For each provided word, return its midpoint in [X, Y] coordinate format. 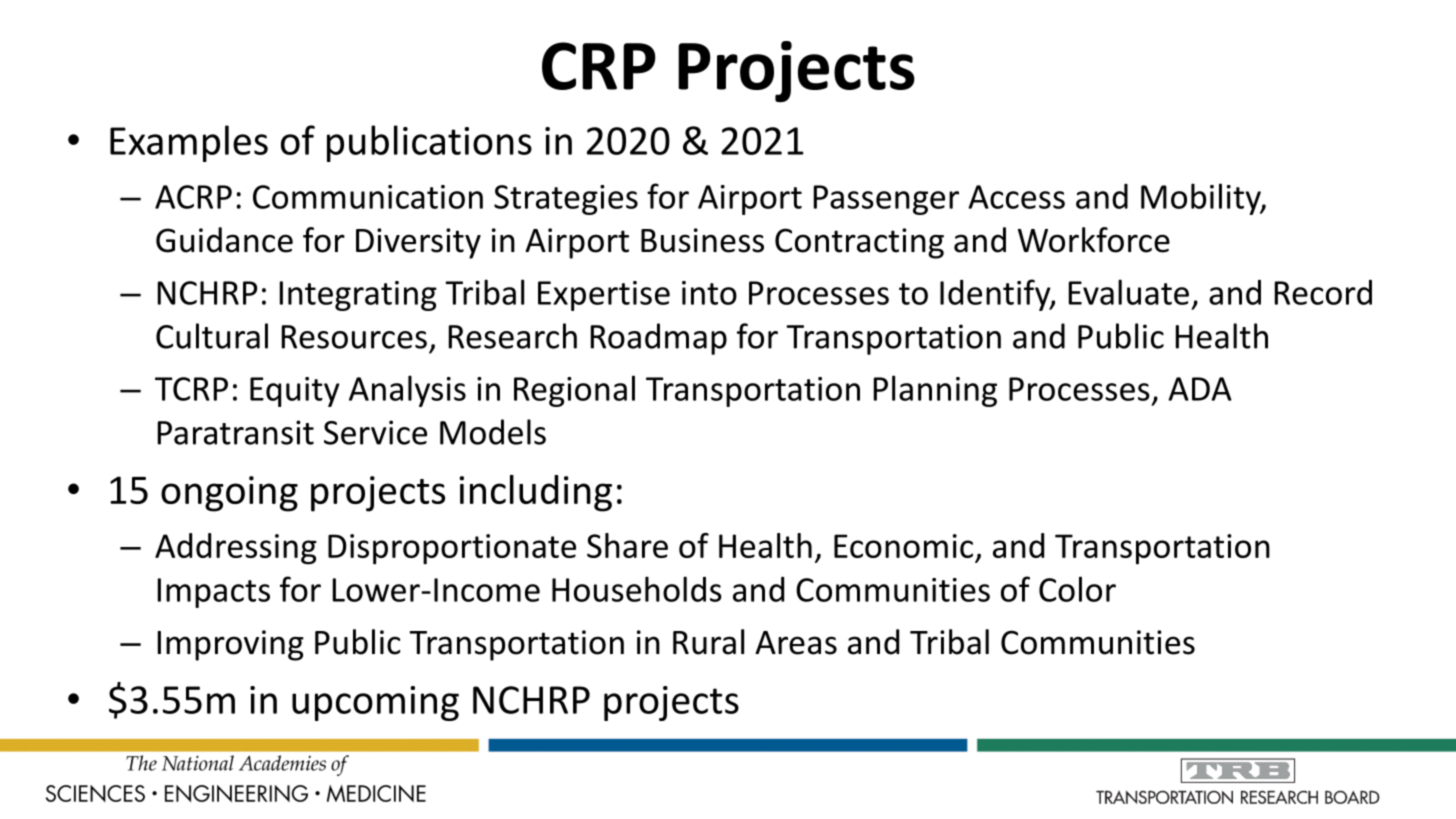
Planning [935, 391]
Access [1016, 197]
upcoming [375, 703]
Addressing [236, 549]
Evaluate [1129, 292]
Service [375, 432]
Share [627, 545]
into [709, 293]
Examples [189, 143]
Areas [796, 643]
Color [1077, 589]
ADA [1200, 389]
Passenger [886, 200]
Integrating [358, 296]
